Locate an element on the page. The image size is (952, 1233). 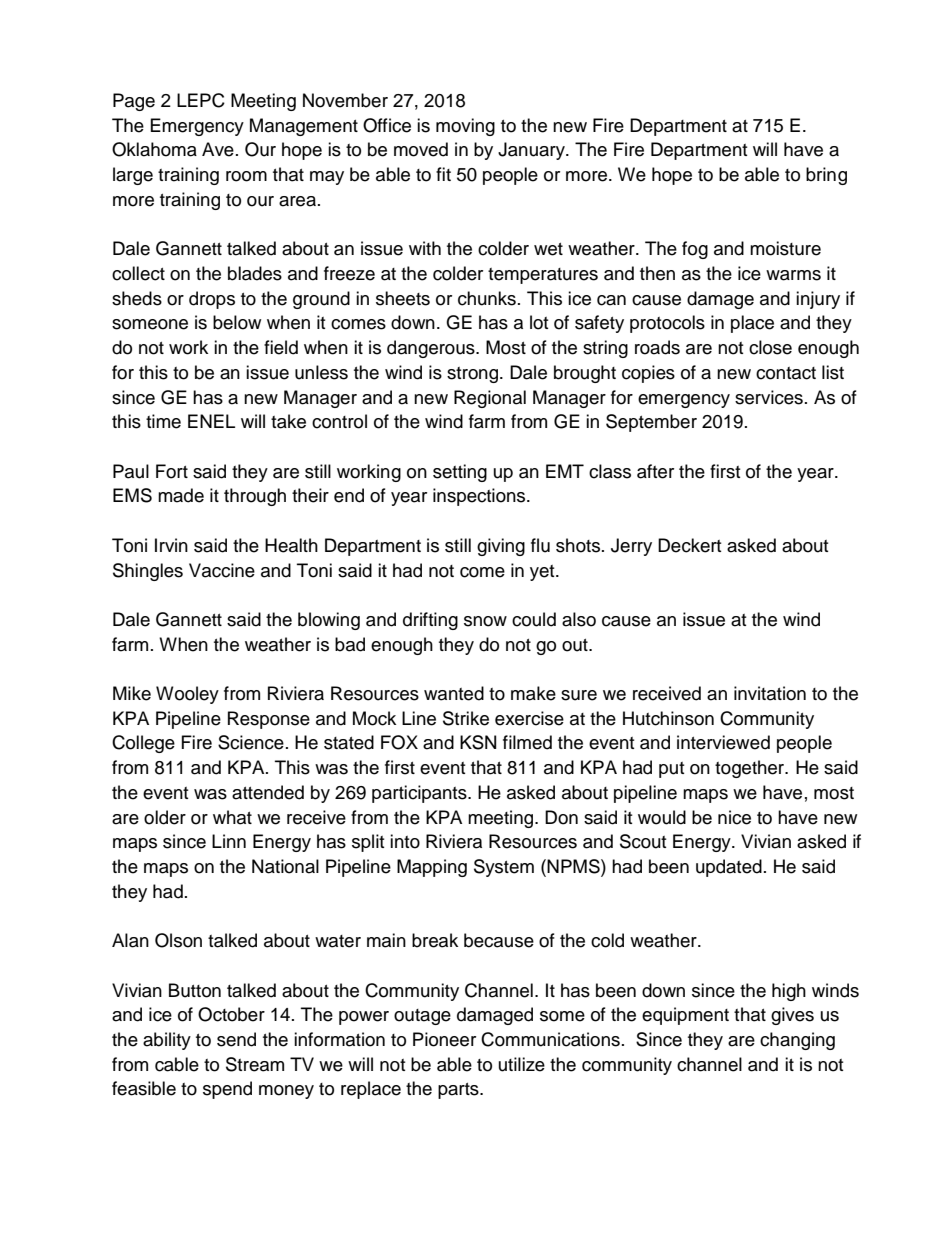
together is located at coordinates (751, 769).
